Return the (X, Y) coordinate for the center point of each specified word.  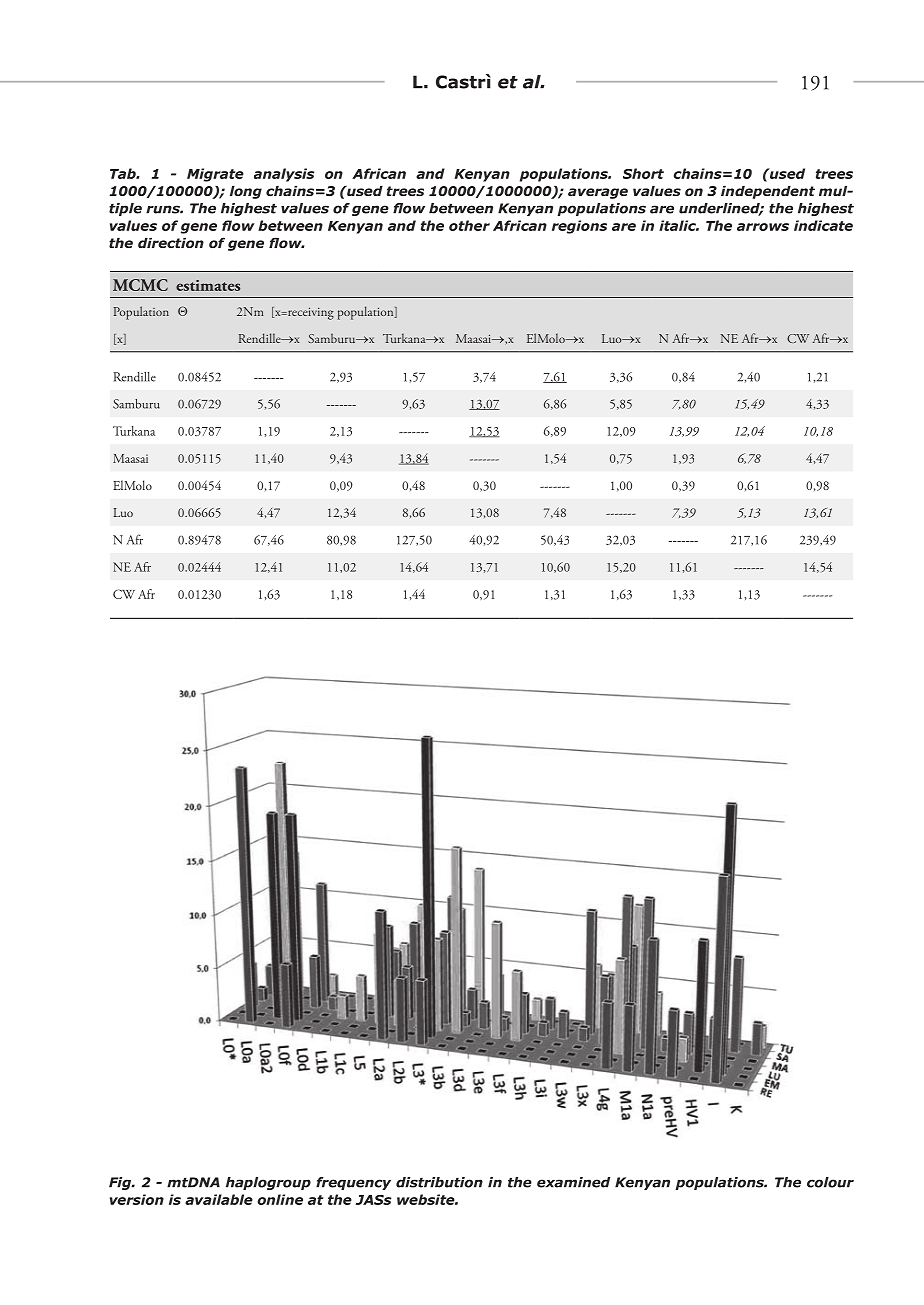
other (469, 225)
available (219, 1199)
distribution (439, 1182)
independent (768, 192)
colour (830, 1182)
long (246, 192)
